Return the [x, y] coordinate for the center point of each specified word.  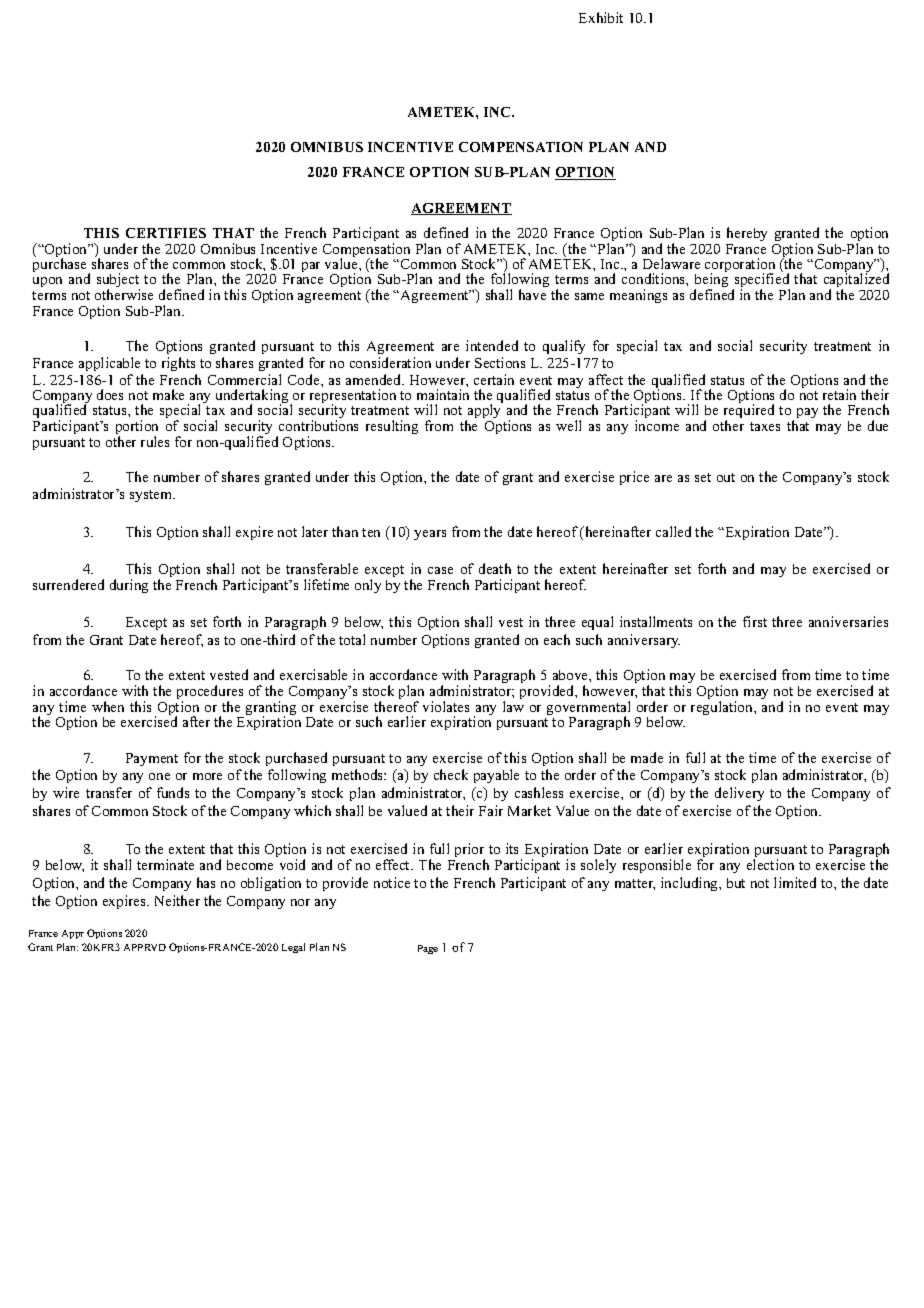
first [755, 621]
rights [178, 364]
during [129, 586]
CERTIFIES [166, 233]
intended [492, 345]
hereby [747, 234]
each [557, 639]
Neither [177, 900]
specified [761, 280]
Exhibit [601, 17]
